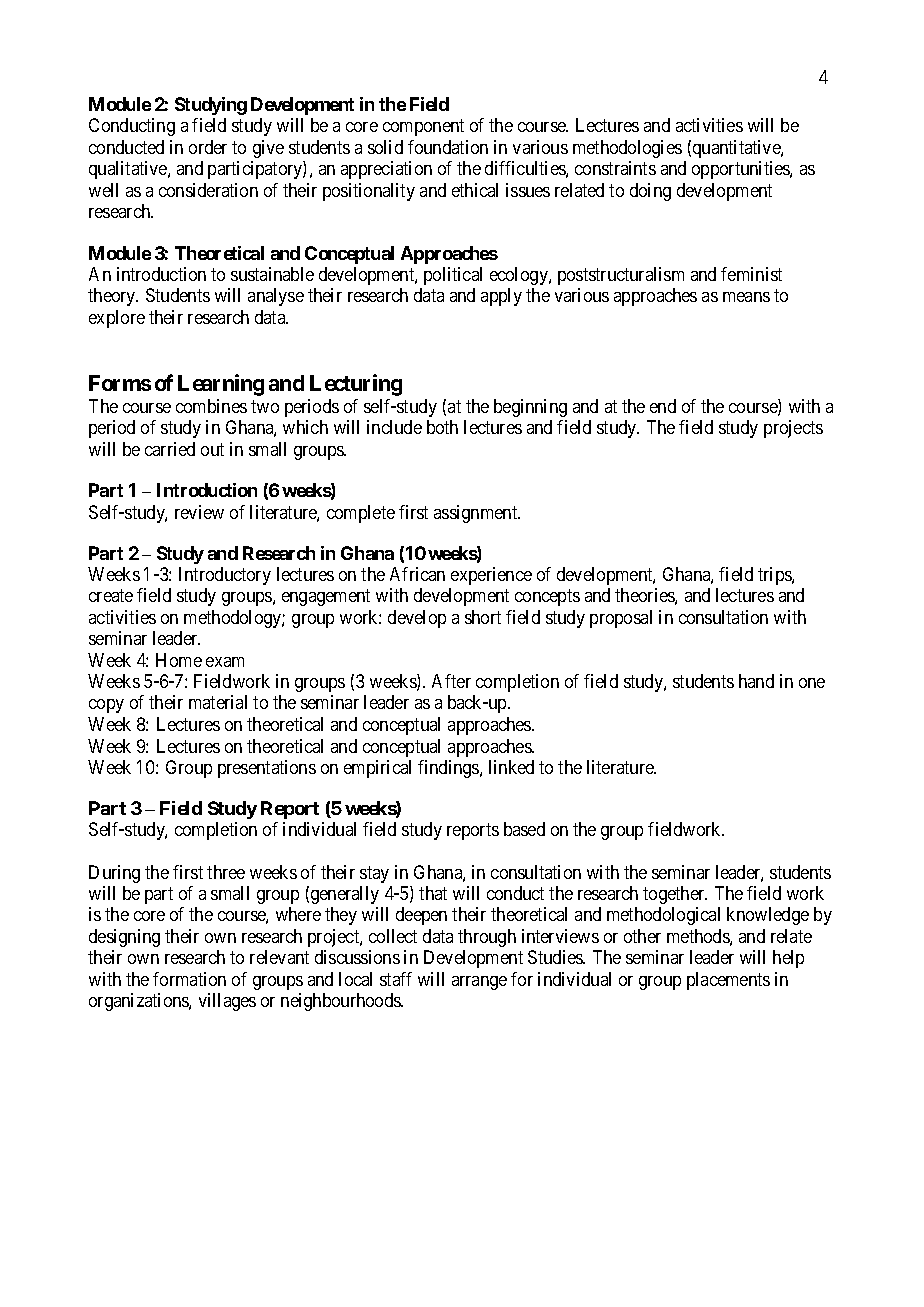  Describe the element at coordinates (479, 983) in the document. I see `arrange` at that location.
